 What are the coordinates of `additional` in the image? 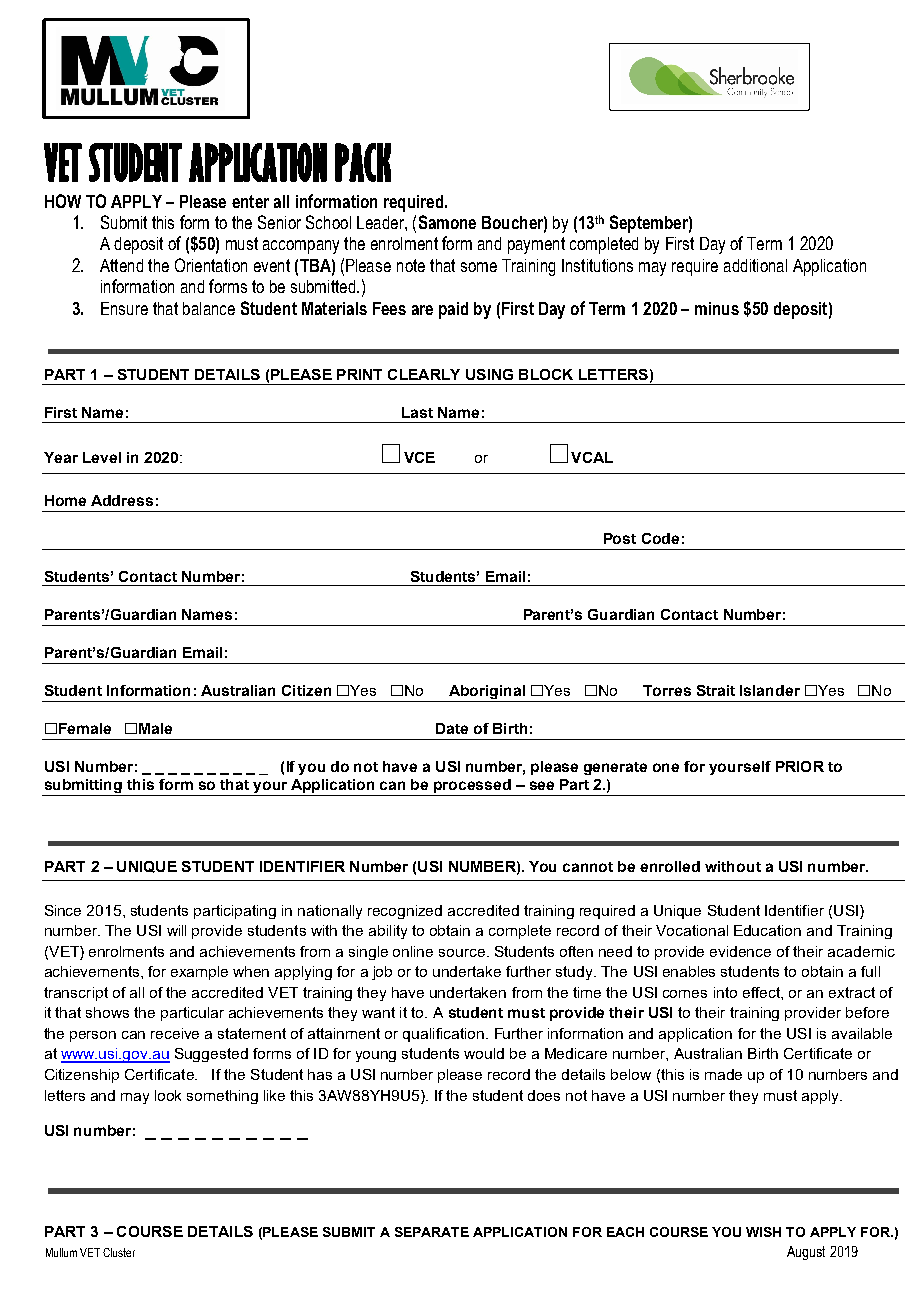 It's located at (755, 265).
